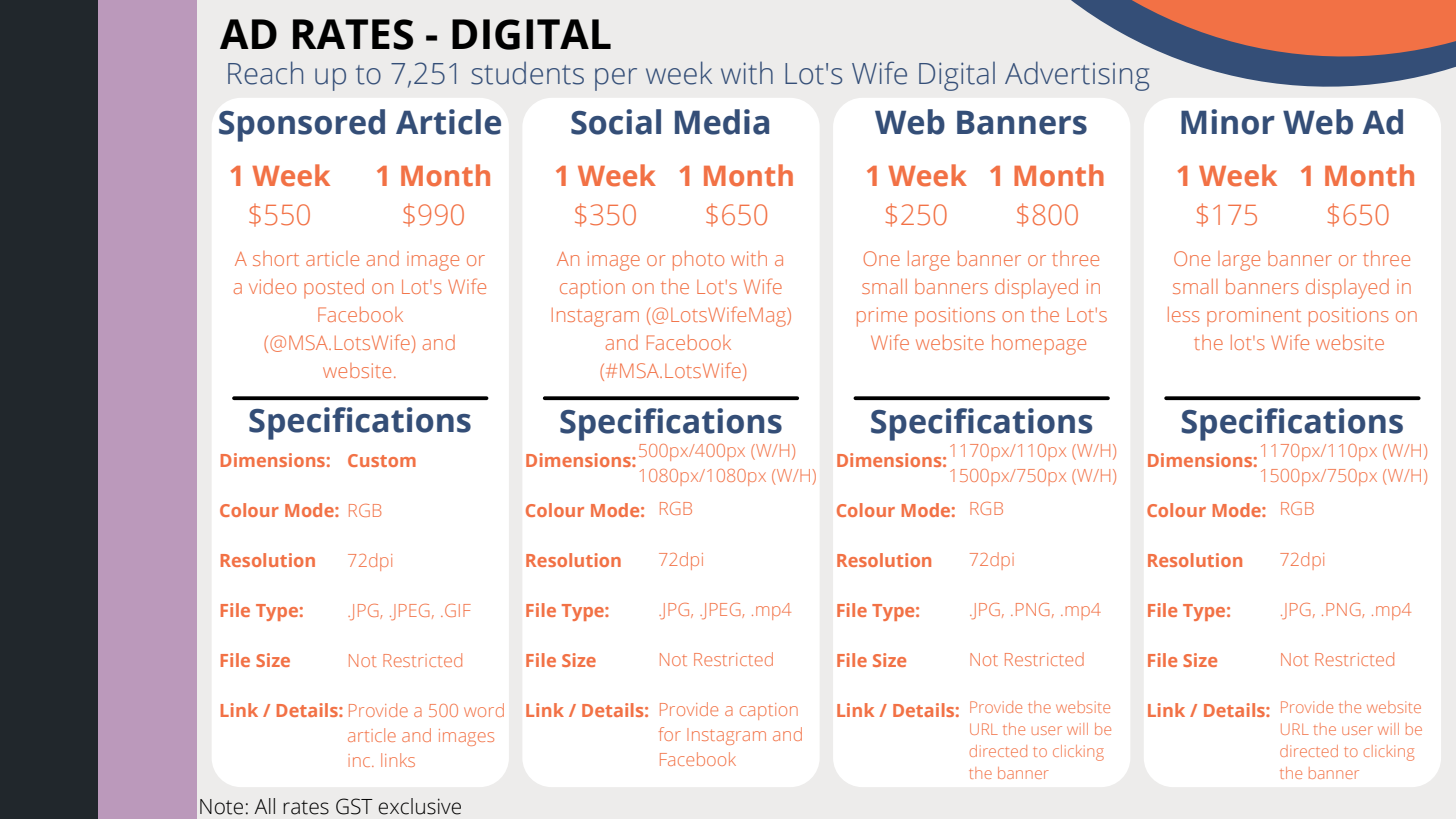  Describe the element at coordinates (1039, 345) in the screenshot. I see `homepage` at that location.
